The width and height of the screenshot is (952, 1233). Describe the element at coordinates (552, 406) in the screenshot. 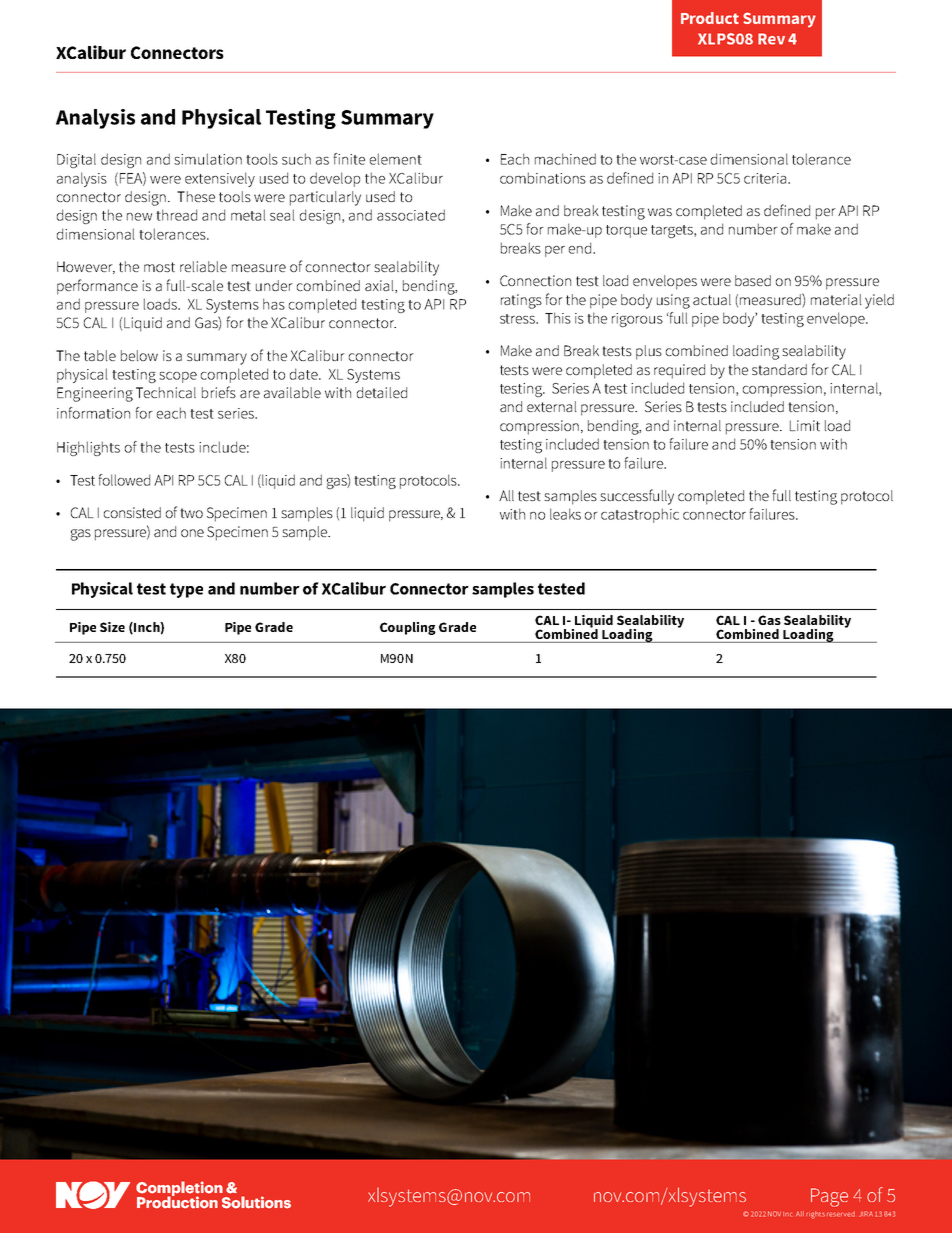

I see `external` at that location.
